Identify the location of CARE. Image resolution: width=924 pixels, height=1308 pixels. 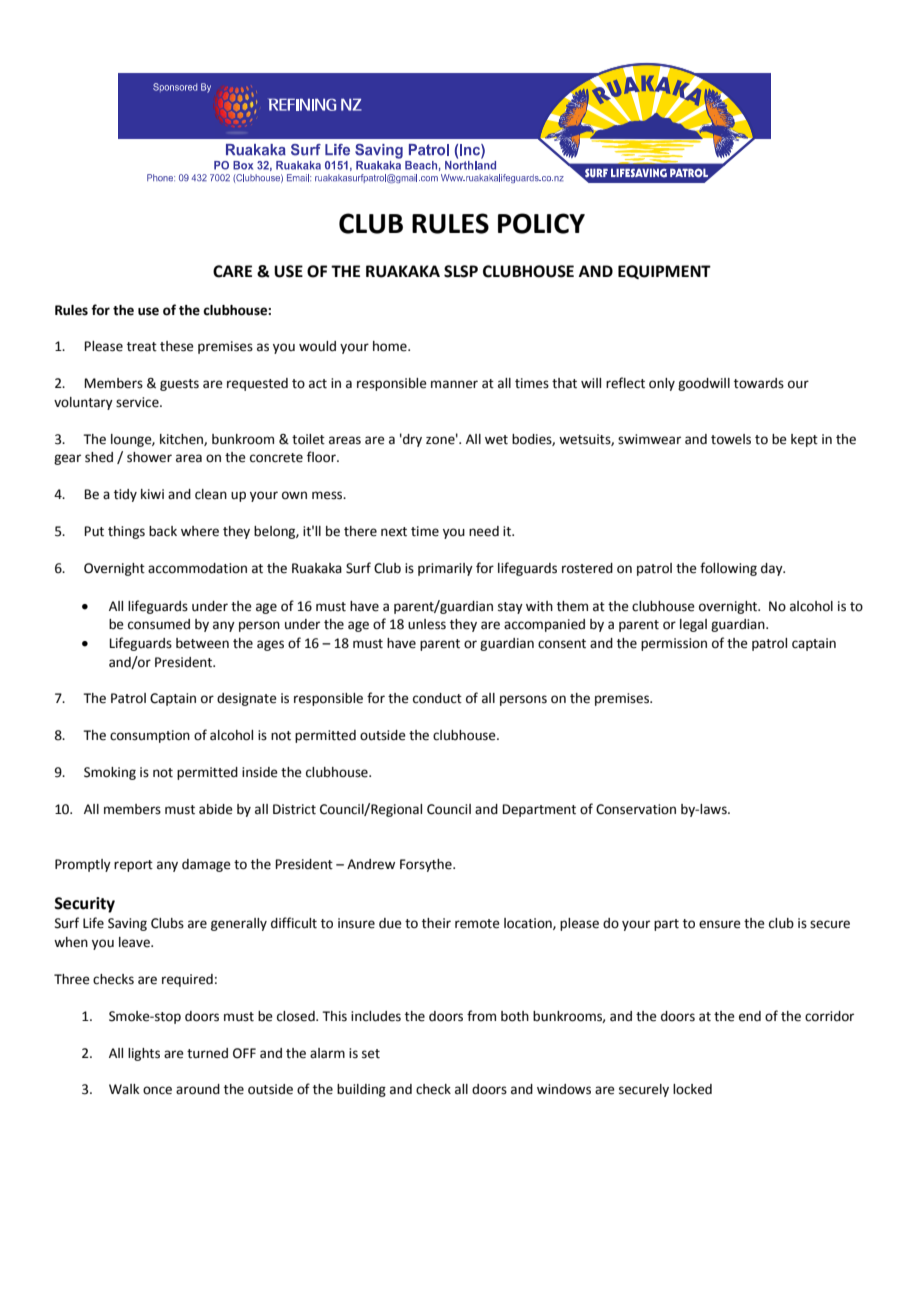
(232, 271).
